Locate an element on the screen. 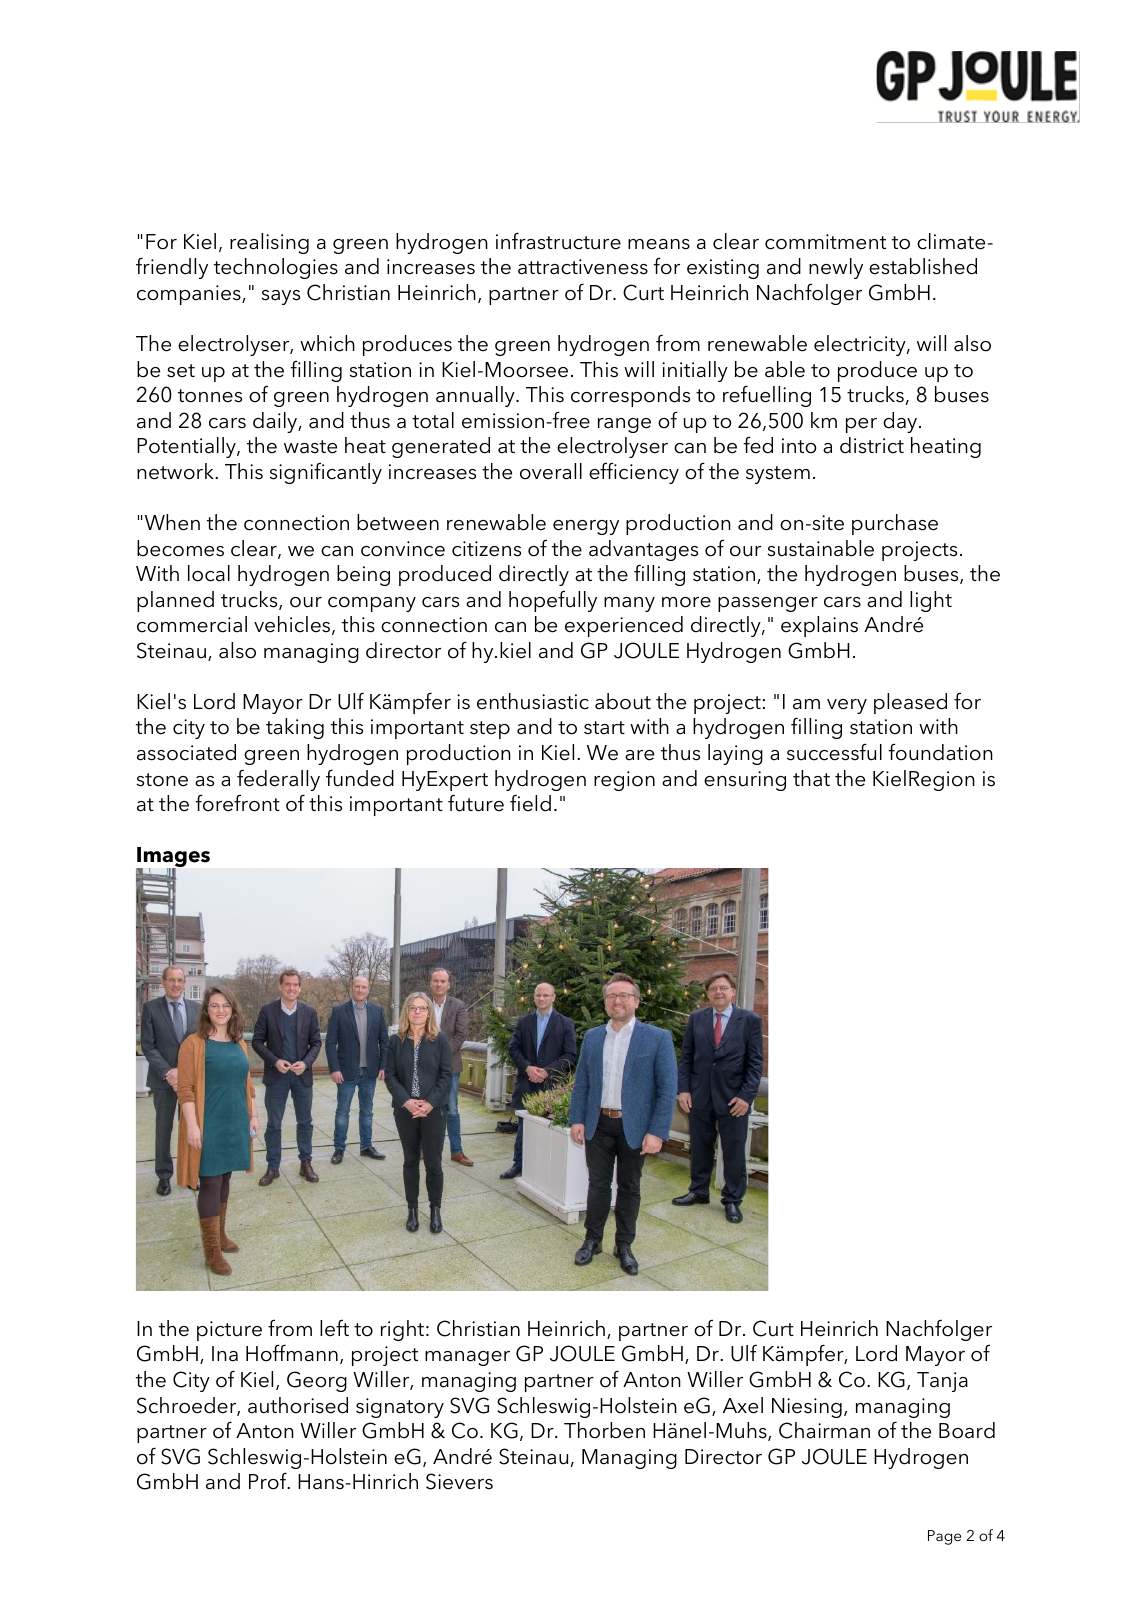 This screenshot has width=1140, height=1613. taking is located at coordinates (295, 728).
